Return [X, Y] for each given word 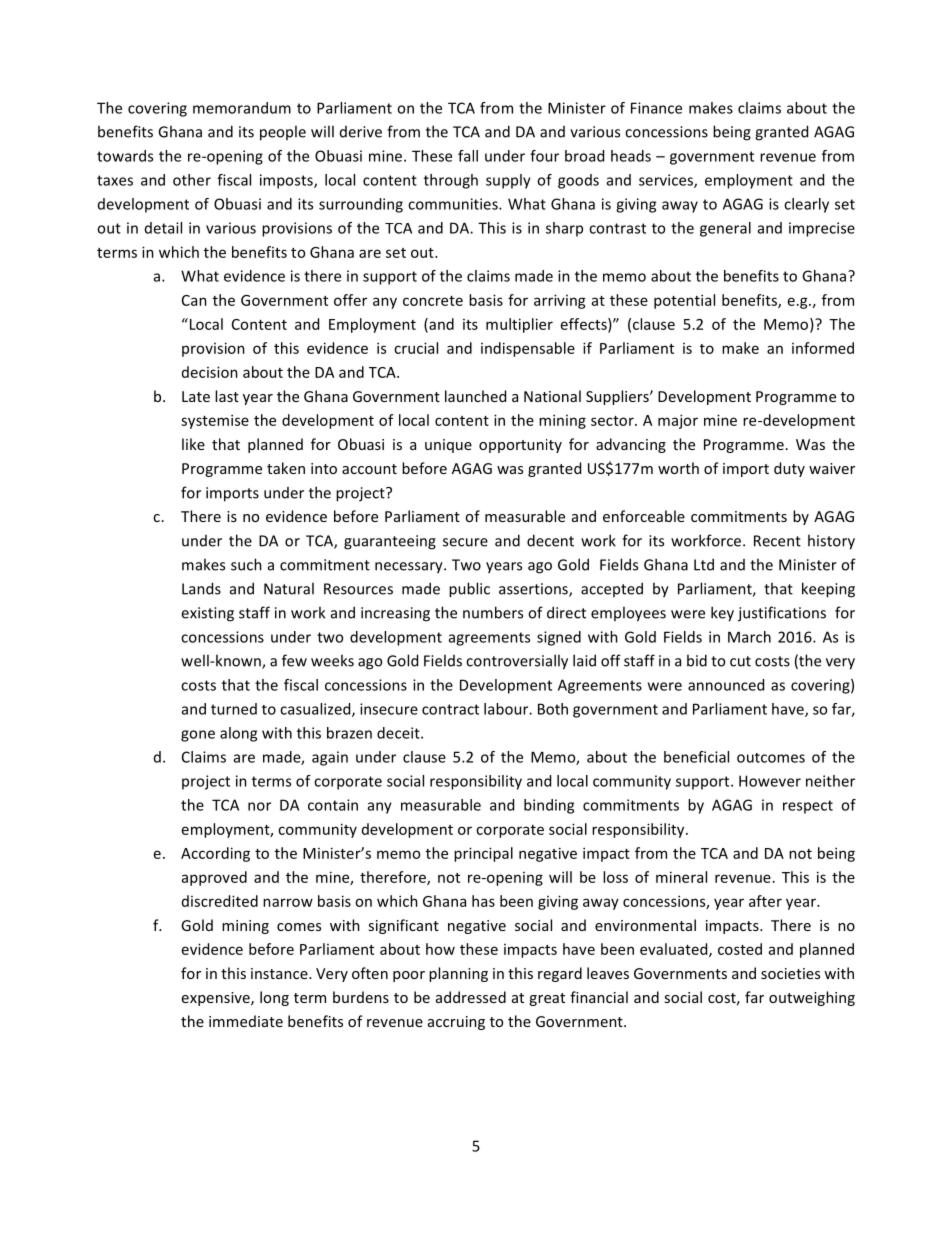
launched [475, 396]
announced [726, 685]
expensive [217, 999]
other [192, 180]
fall [468, 156]
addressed [471, 997]
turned [234, 709]
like [193, 444]
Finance [656, 108]
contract [450, 709]
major [678, 421]
